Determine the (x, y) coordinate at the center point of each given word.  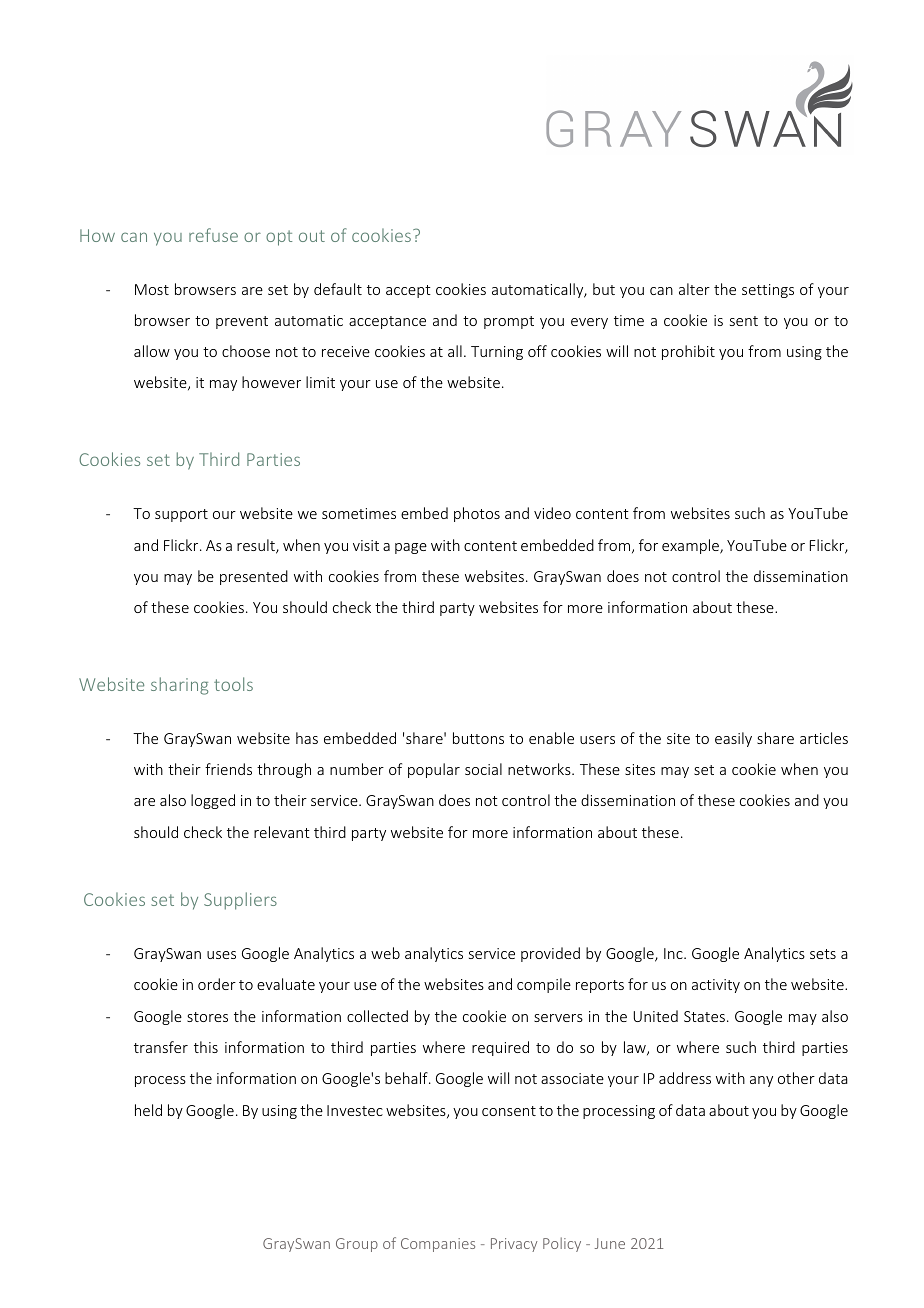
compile (544, 985)
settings (768, 291)
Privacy (514, 1245)
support (181, 515)
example (691, 546)
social (483, 769)
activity (716, 986)
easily (733, 739)
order (217, 984)
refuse (213, 235)
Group (357, 1245)
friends (228, 769)
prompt (509, 322)
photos (477, 514)
